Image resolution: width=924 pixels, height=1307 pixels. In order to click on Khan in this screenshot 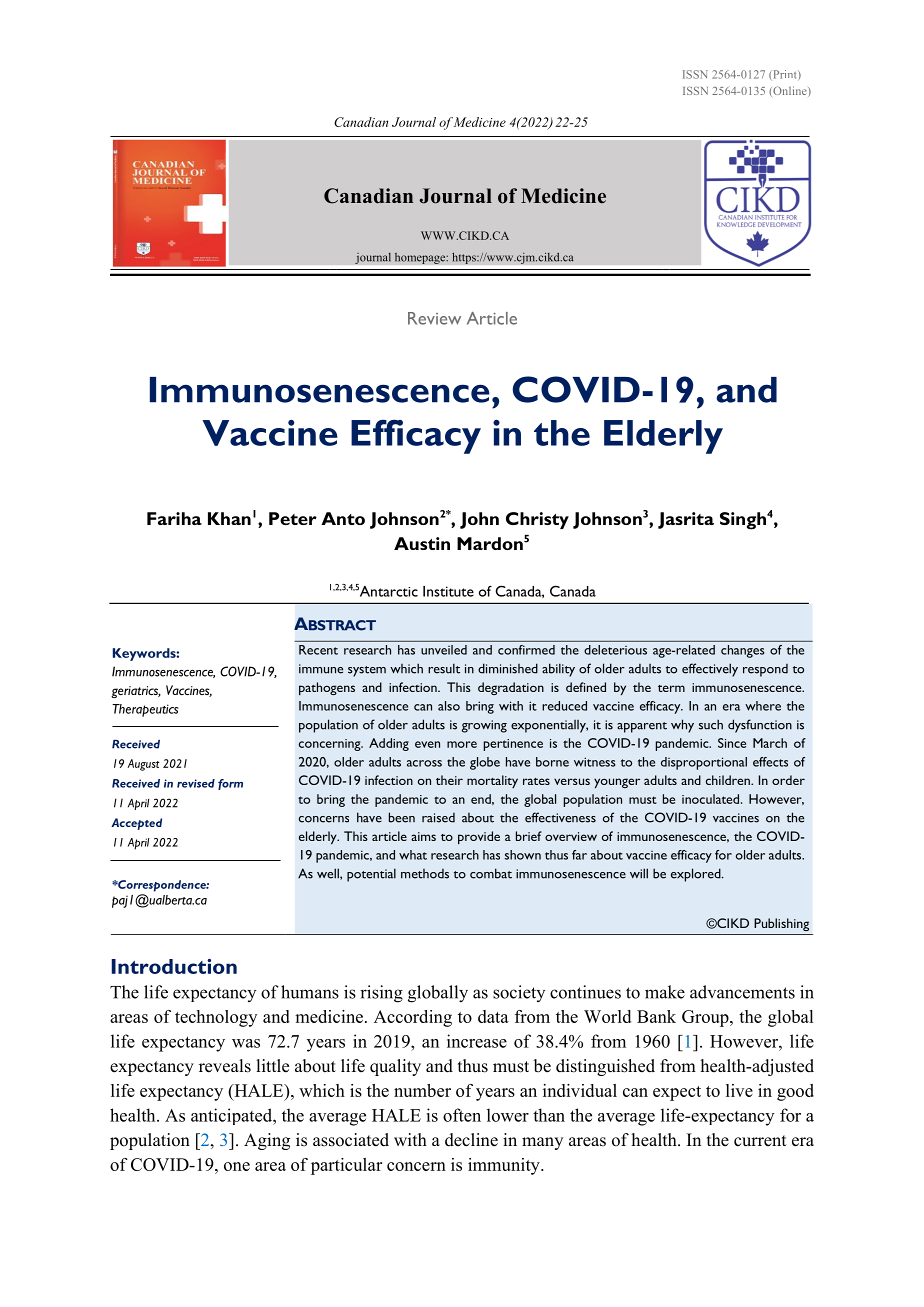, I will do `click(229, 518)`.
